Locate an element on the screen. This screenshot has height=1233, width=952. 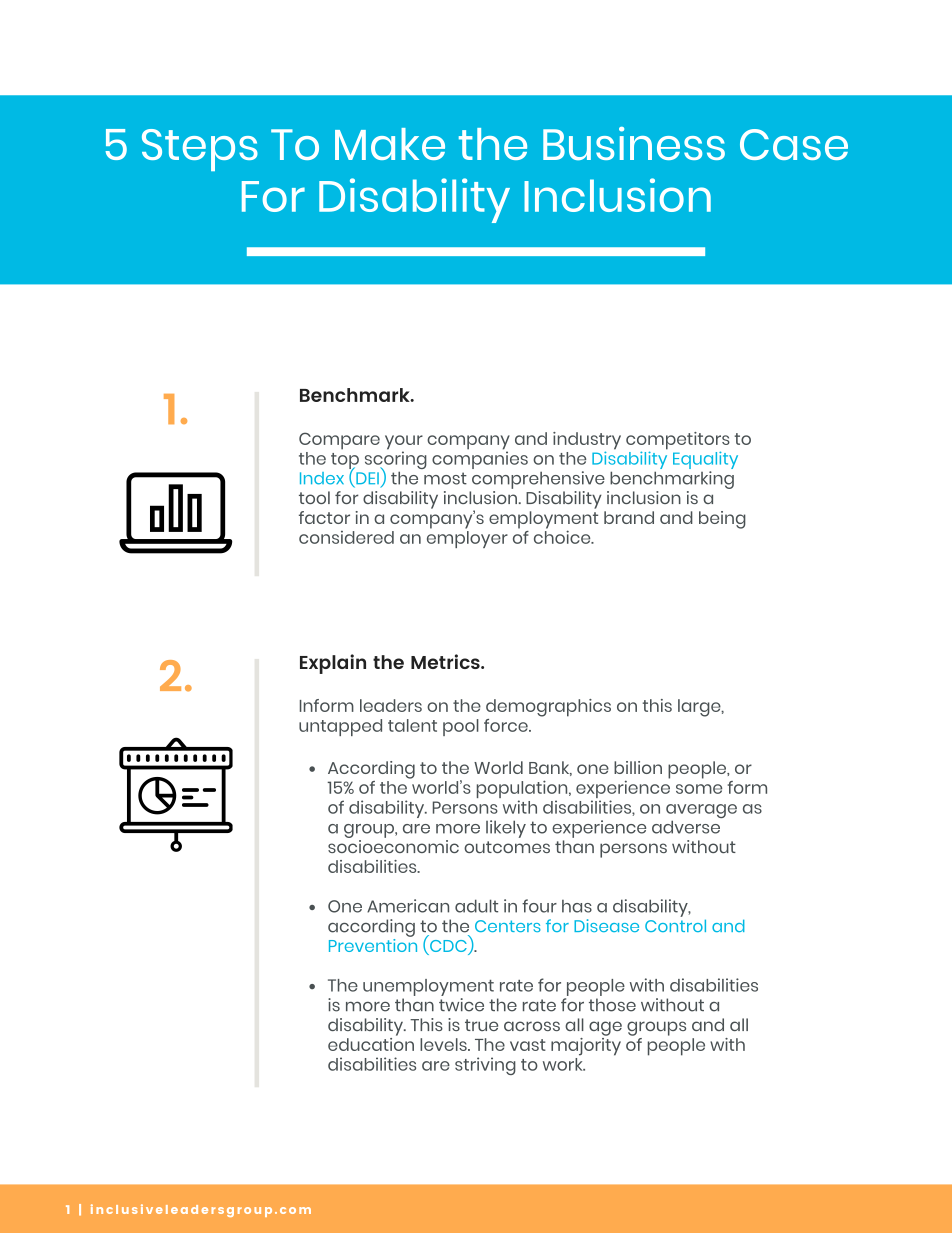
force is located at coordinates (507, 725).
